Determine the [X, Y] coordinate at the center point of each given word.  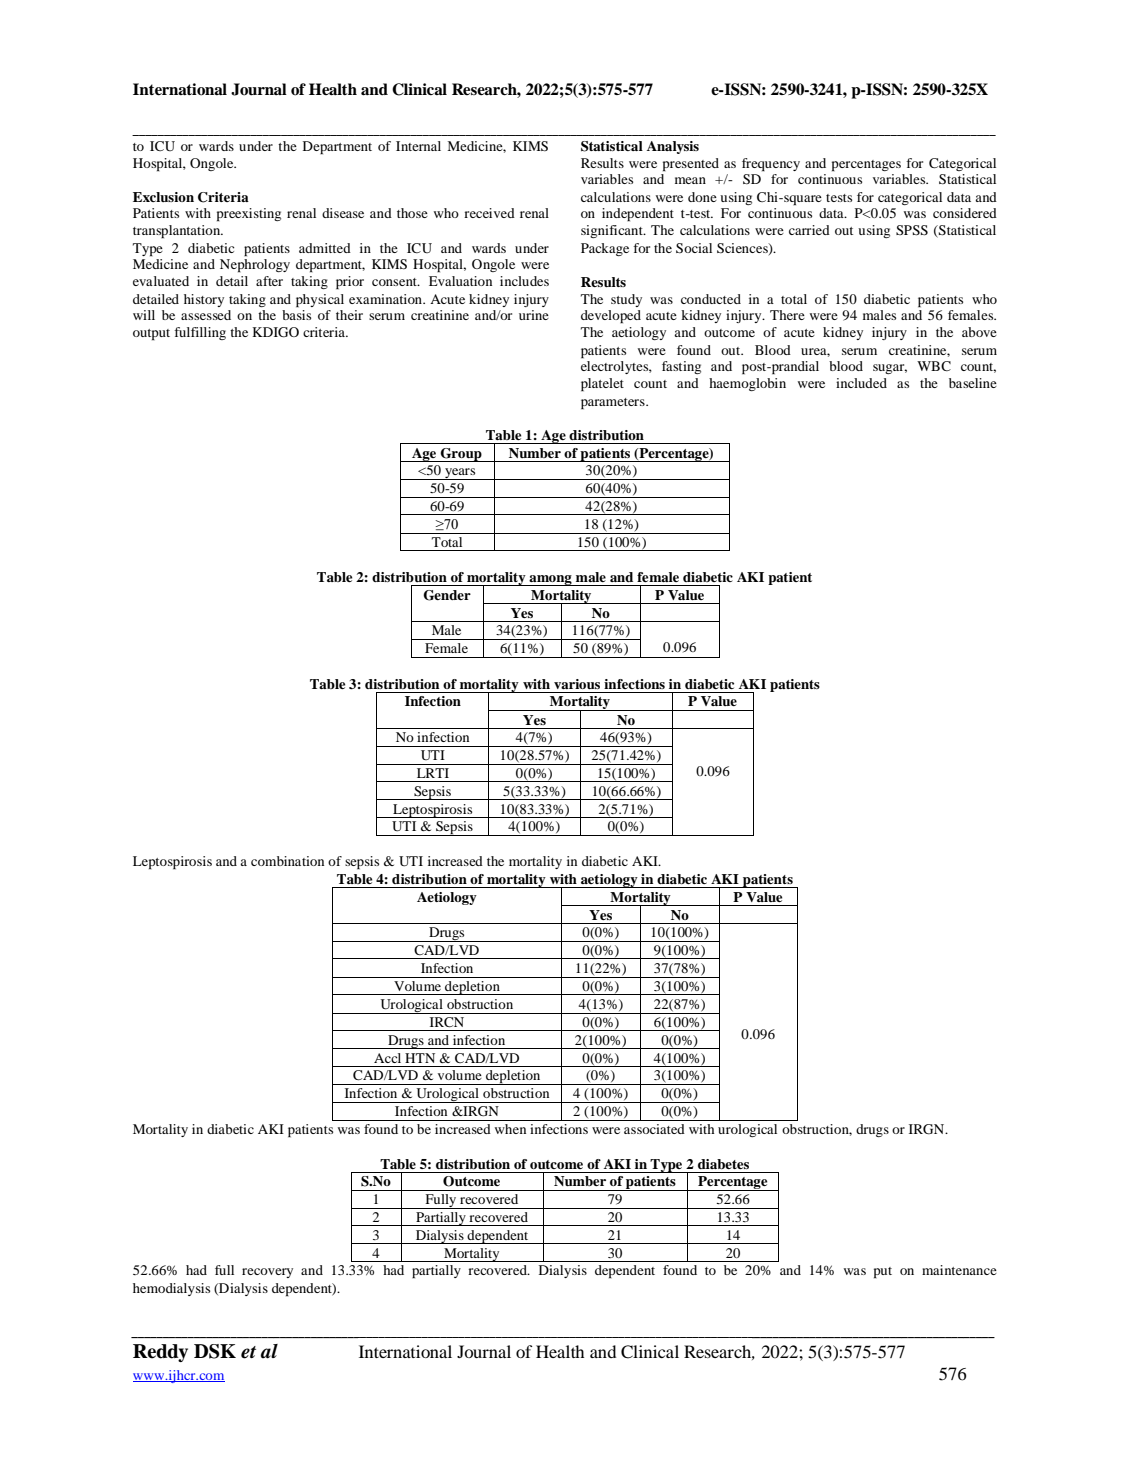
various [577, 684]
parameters [614, 404]
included [861, 383]
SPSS [912, 230]
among [550, 580]
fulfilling [200, 333]
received [489, 213]
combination [287, 861]
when [510, 1129]
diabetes [723, 1164]
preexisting [249, 215]
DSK [215, 1351]
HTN [420, 1058]
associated [654, 1129]
